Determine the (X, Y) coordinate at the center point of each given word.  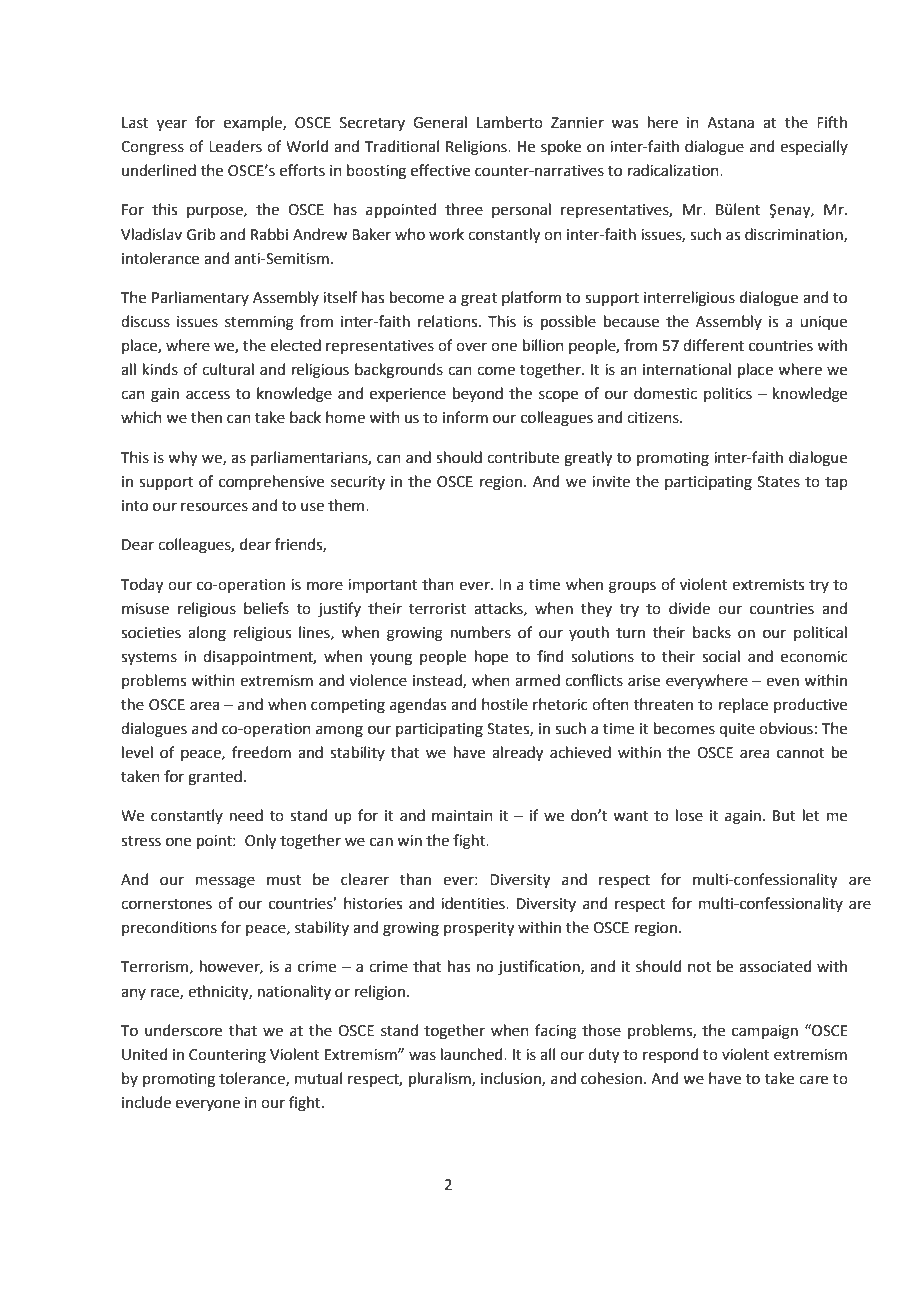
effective (440, 170)
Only (260, 842)
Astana (730, 123)
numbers (481, 632)
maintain (462, 816)
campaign (765, 1032)
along (207, 634)
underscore (183, 1030)
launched (473, 1054)
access (208, 395)
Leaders (235, 146)
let (811, 815)
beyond (478, 394)
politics (728, 394)
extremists (768, 585)
